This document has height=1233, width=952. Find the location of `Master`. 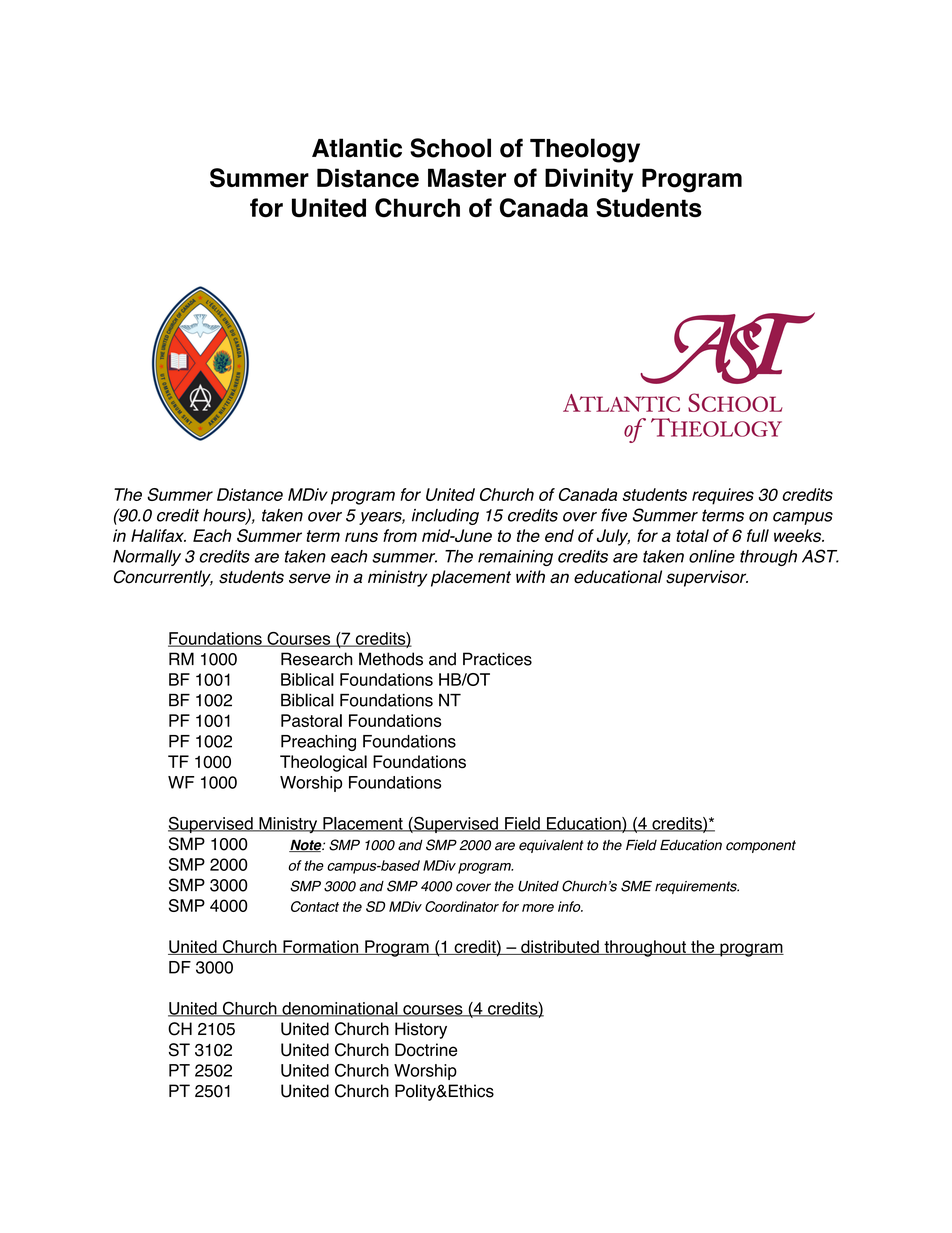

Master is located at coordinates (467, 178).
